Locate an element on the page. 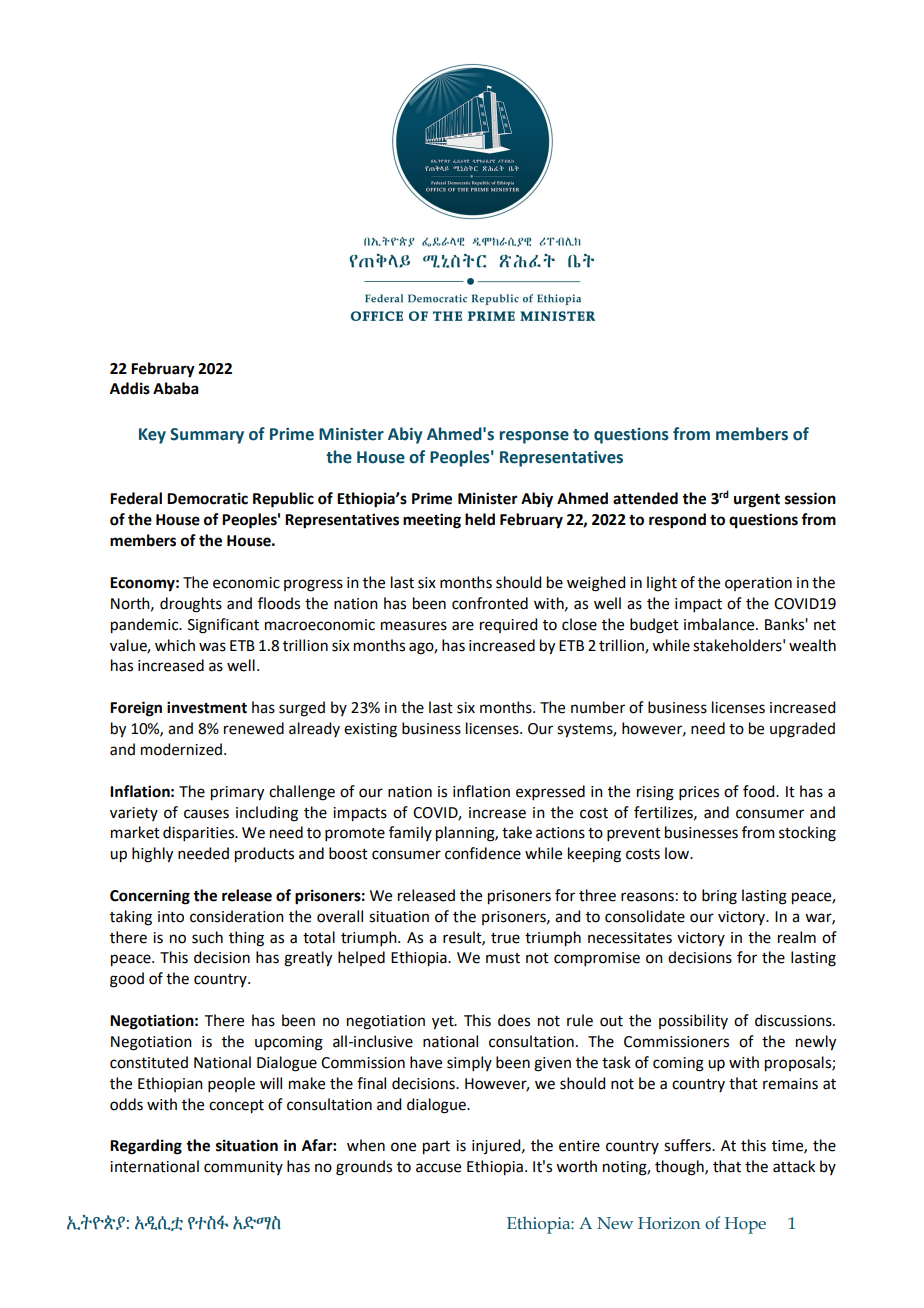 Image resolution: width=924 pixels, height=1308 pixels. constituted is located at coordinates (149, 1062).
